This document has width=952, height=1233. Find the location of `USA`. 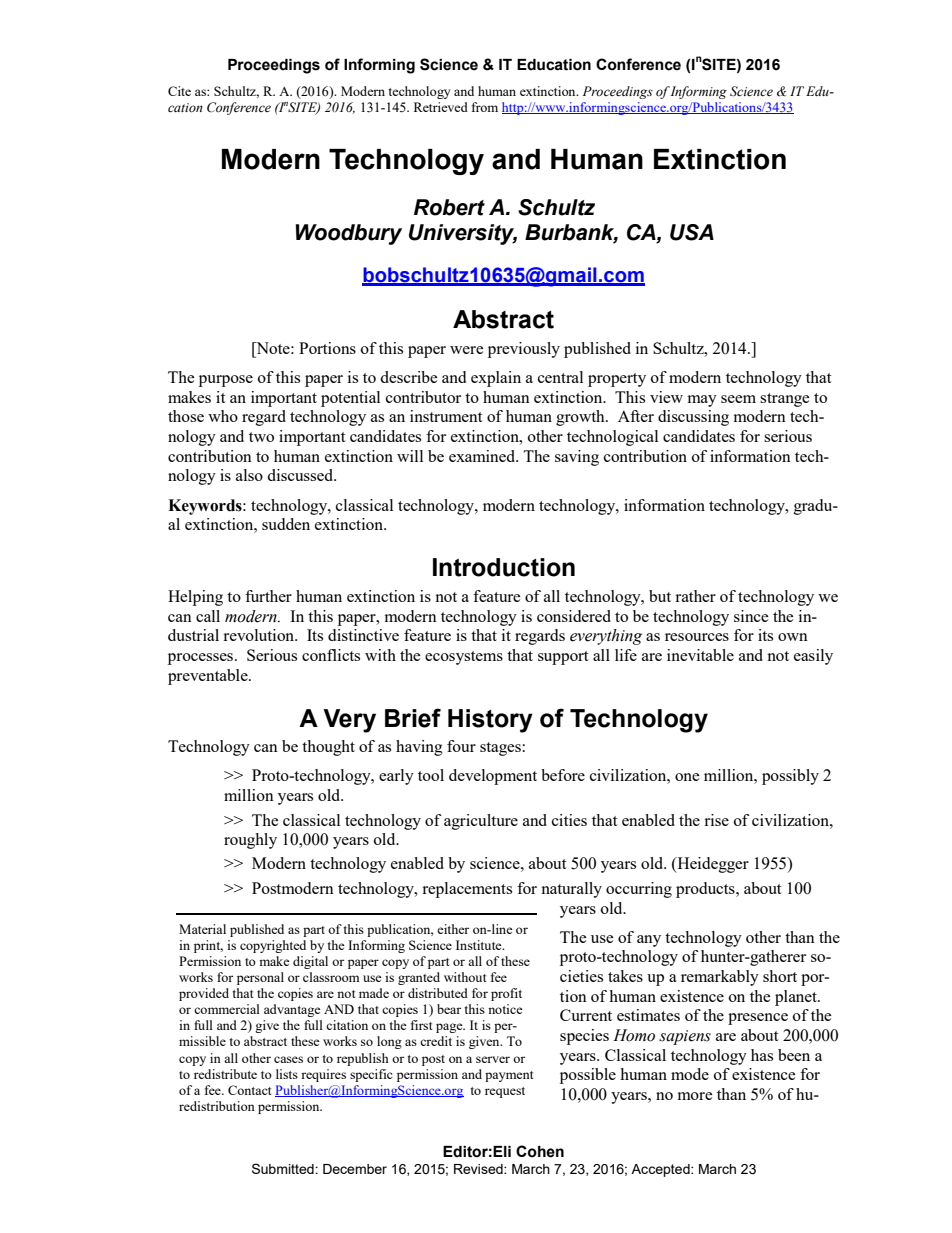

USA is located at coordinates (692, 232).
